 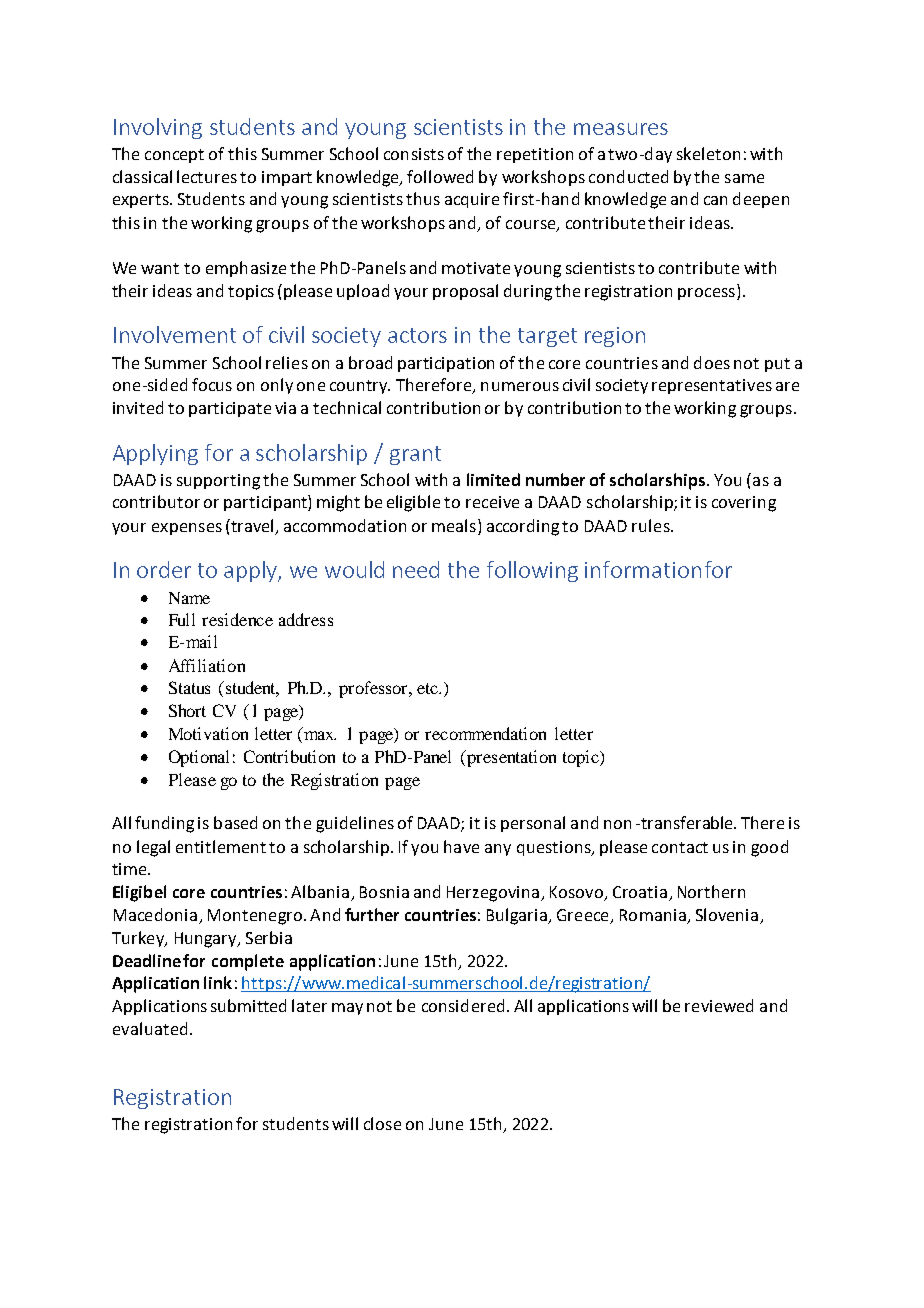 I want to click on followed, so click(x=440, y=176).
